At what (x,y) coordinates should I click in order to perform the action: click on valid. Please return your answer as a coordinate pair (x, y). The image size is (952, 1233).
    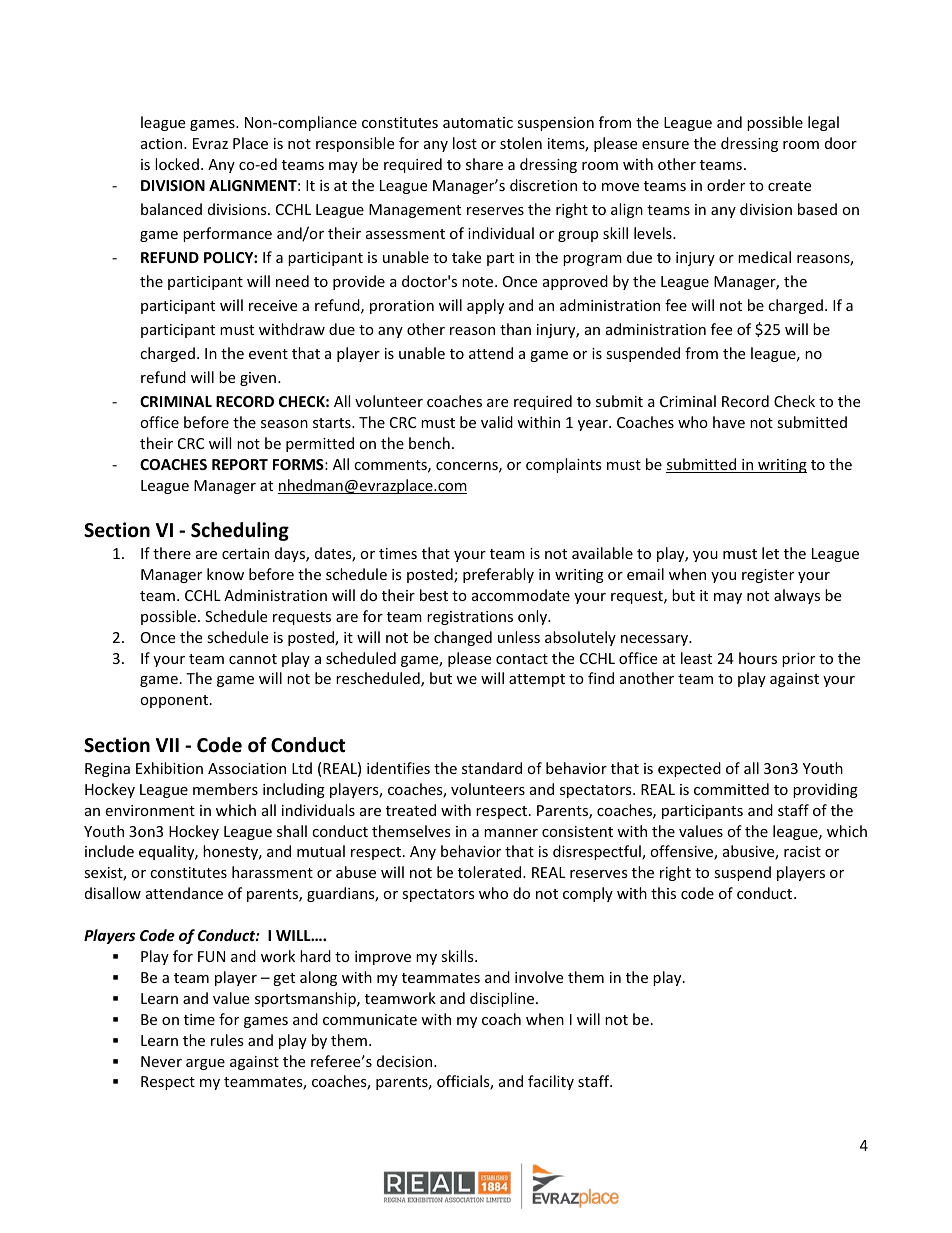
    Looking at the image, I should click on (497, 422).
